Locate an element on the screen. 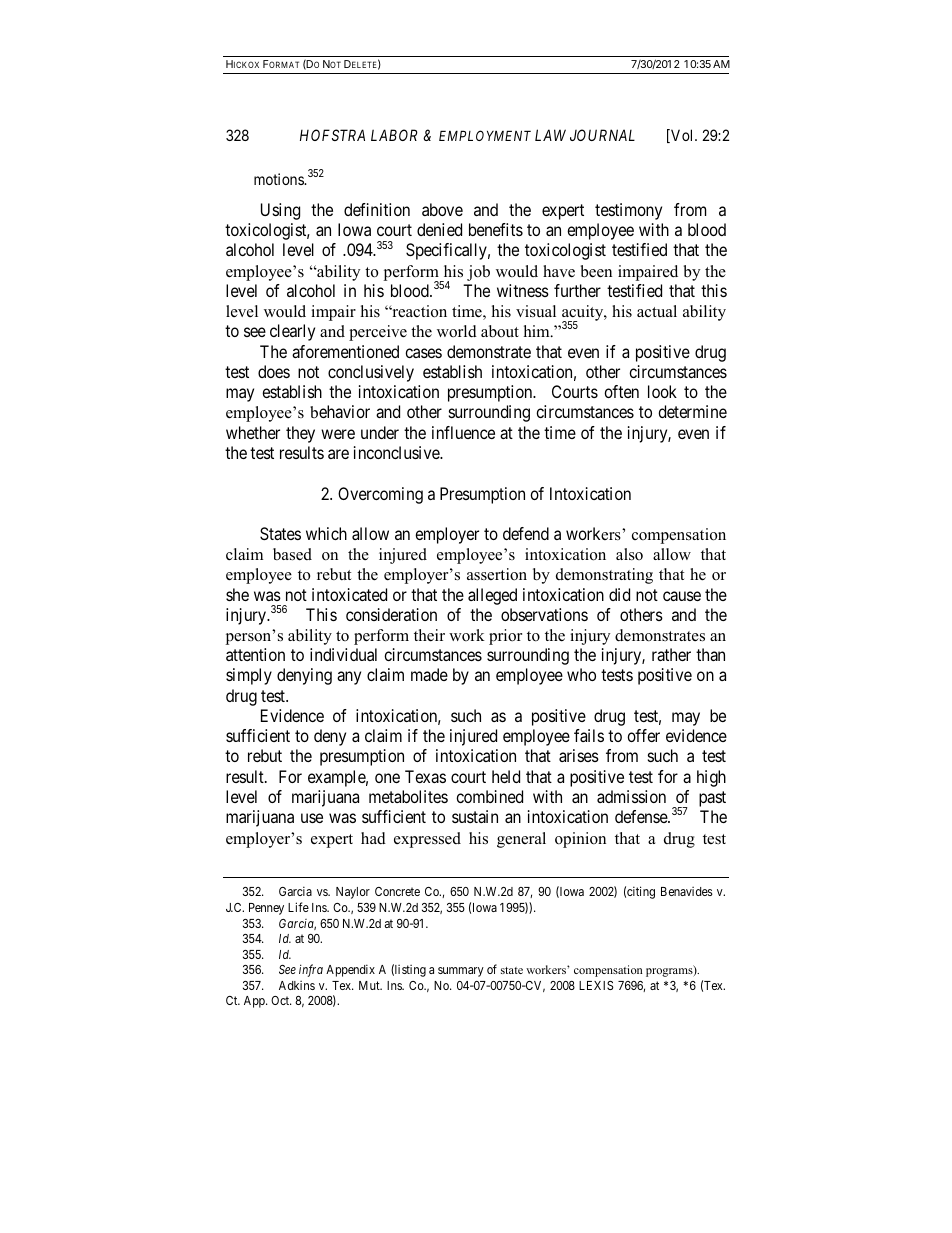 This screenshot has height=1233, width=952. Adkins is located at coordinates (297, 985).
